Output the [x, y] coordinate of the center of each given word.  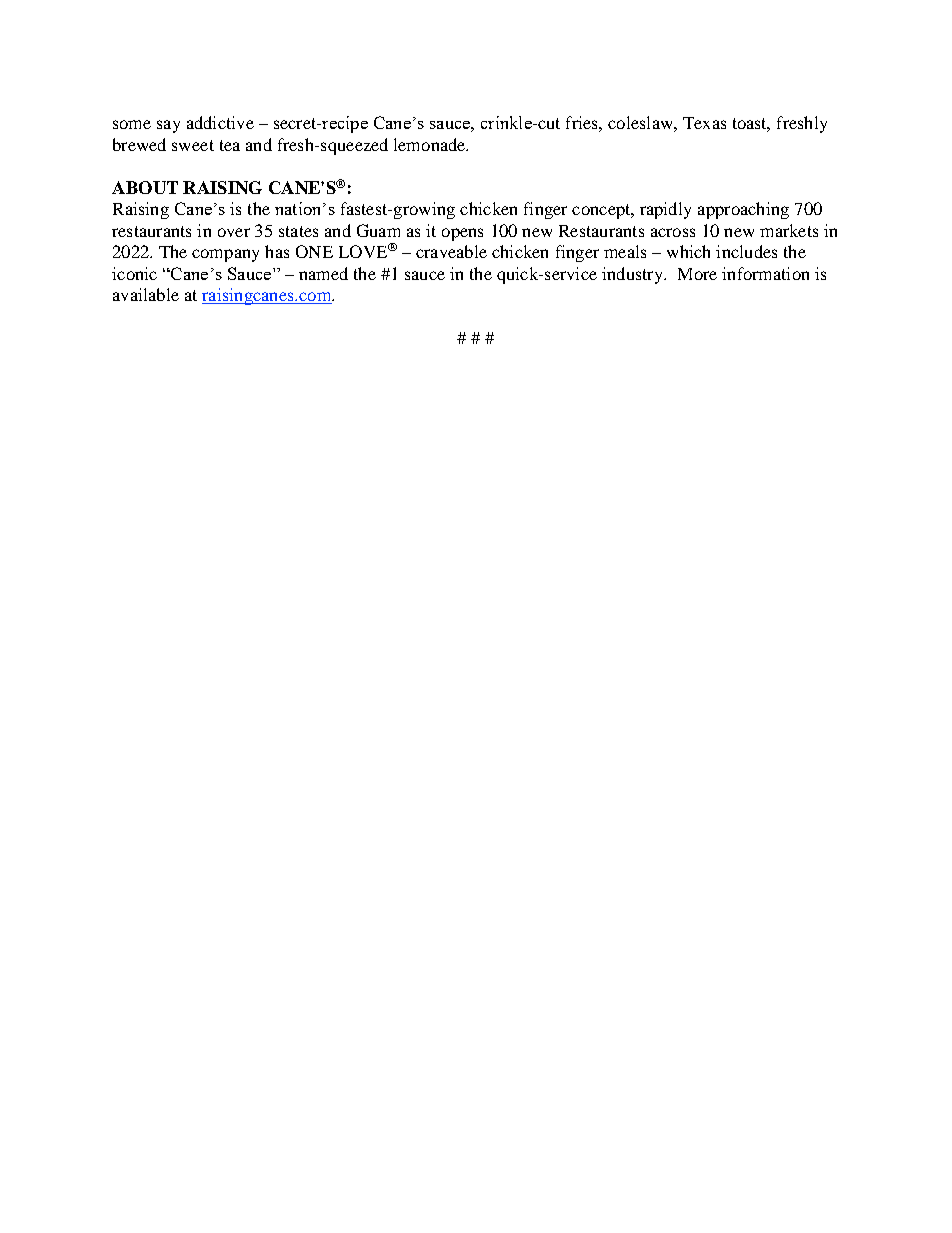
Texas [704, 123]
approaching [743, 210]
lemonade [431, 144]
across [673, 232]
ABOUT [145, 187]
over [234, 232]
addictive [220, 122]
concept [602, 211]
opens [462, 234]
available [146, 294]
